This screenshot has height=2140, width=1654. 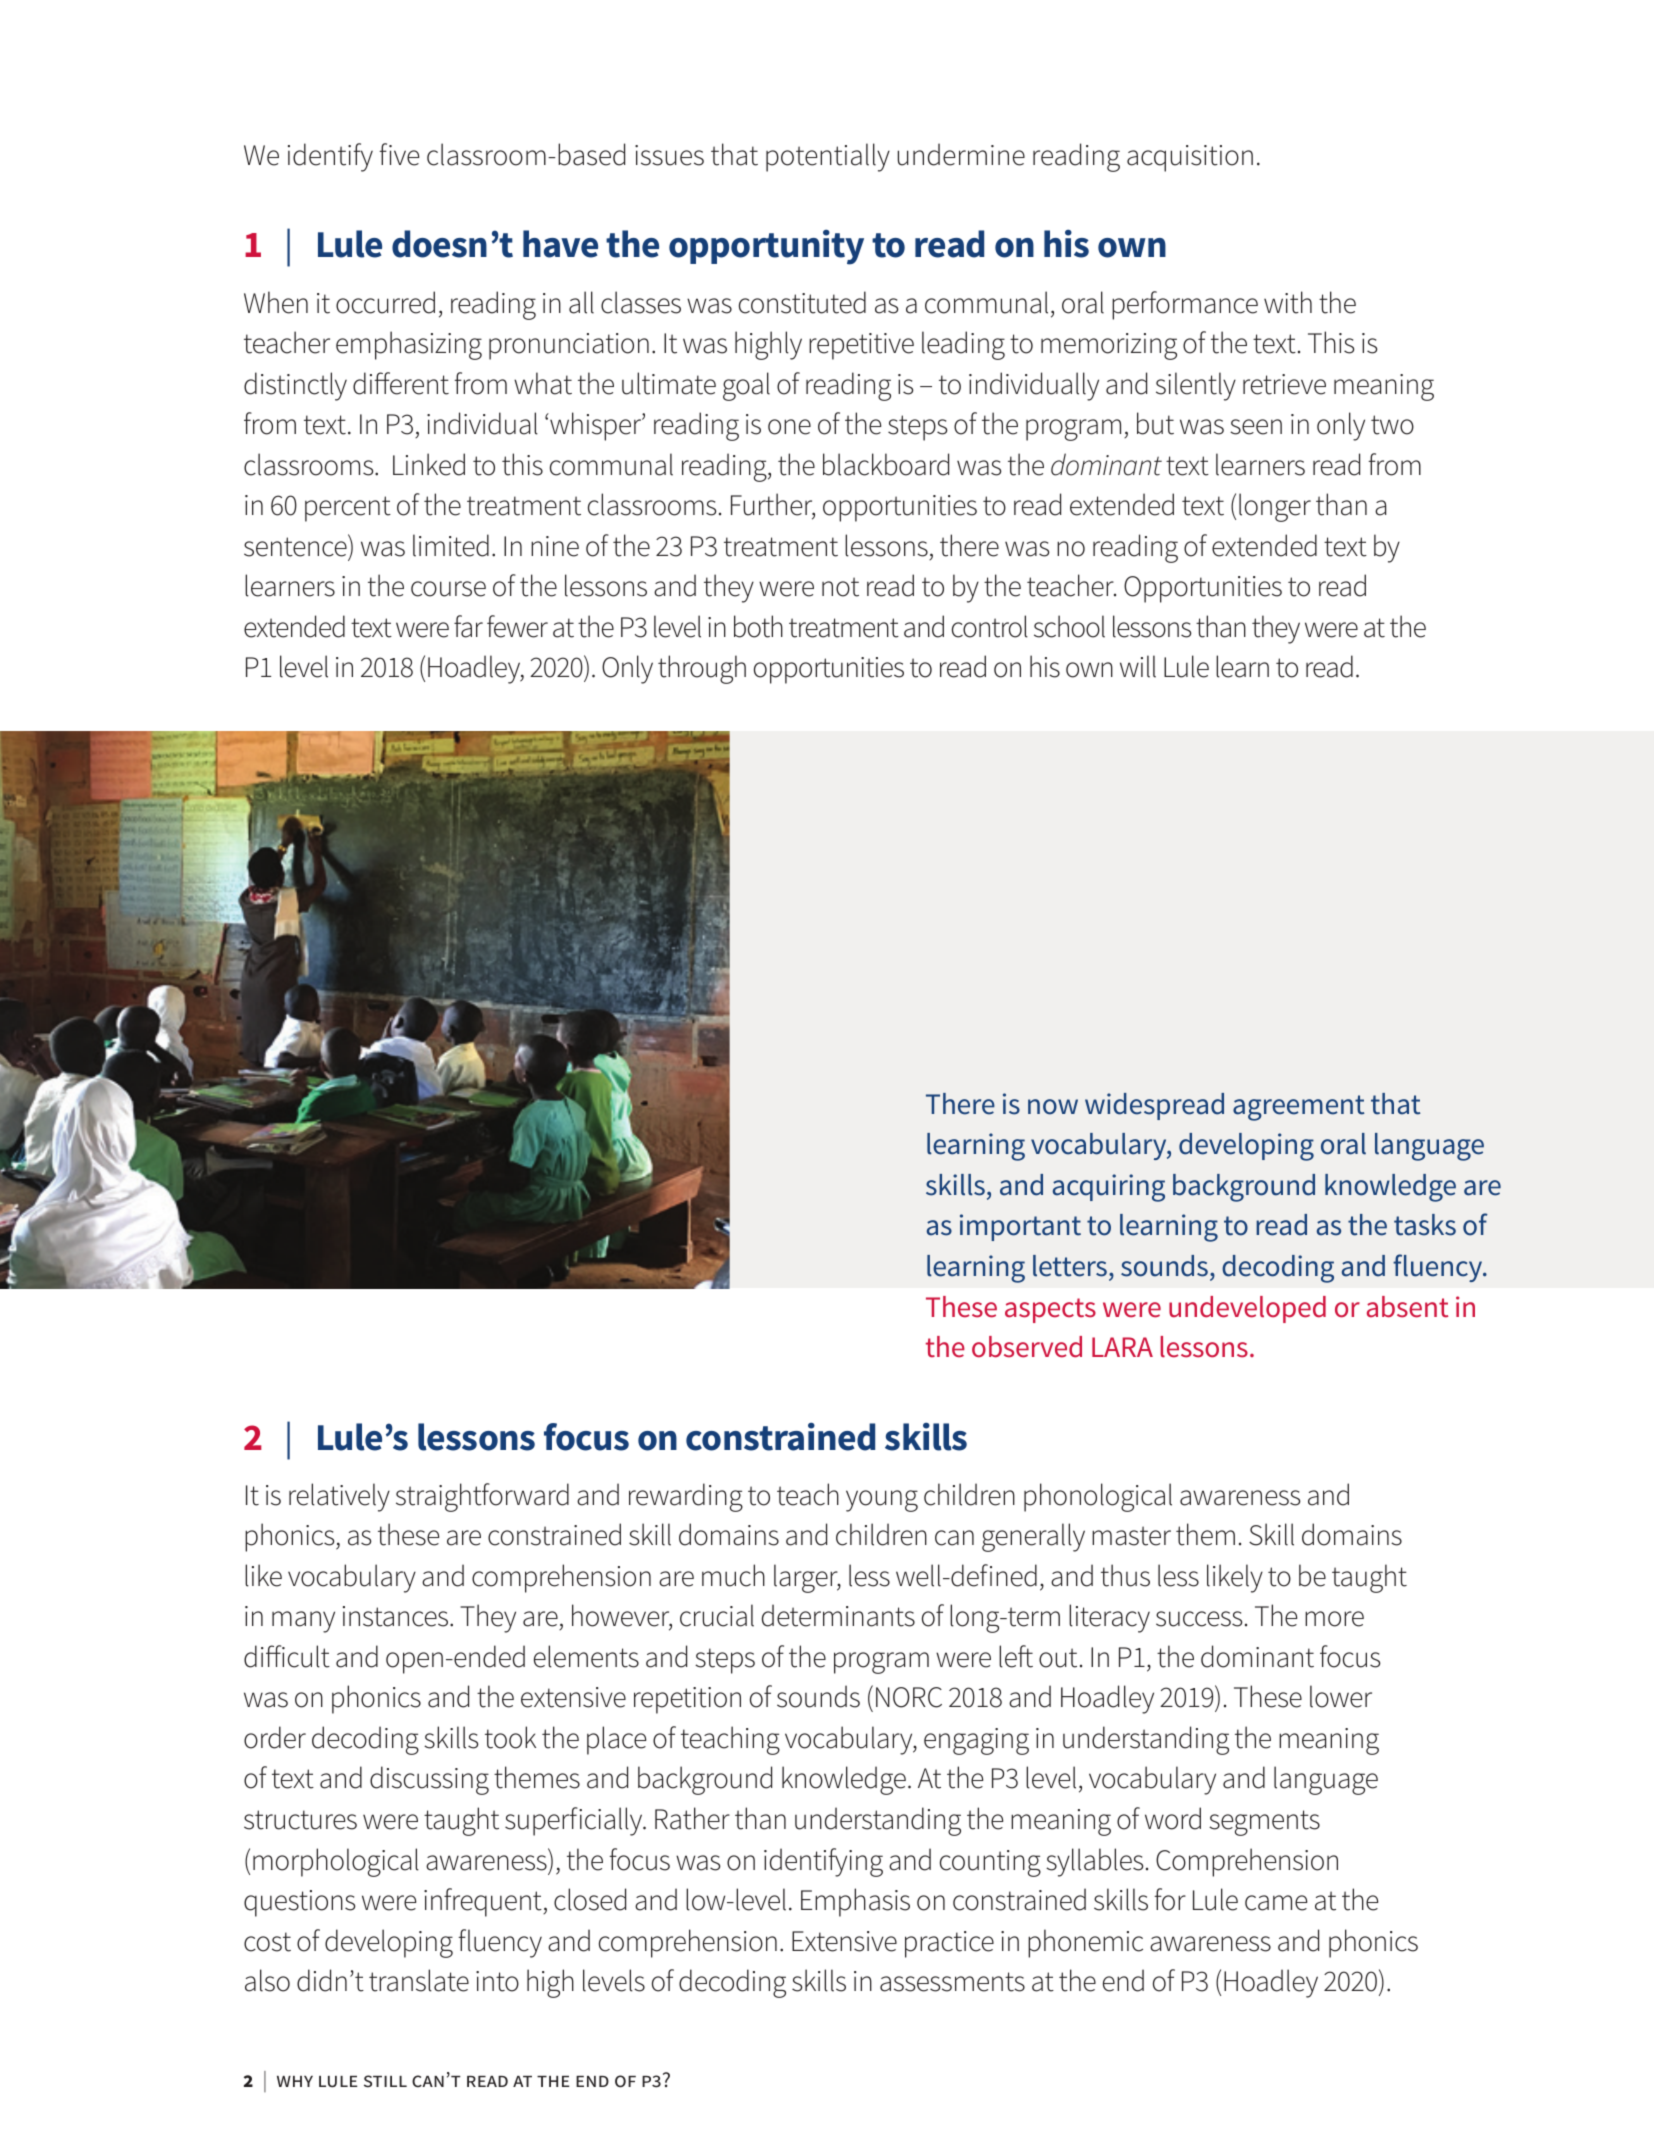 I want to click on potentially, so click(x=828, y=157).
